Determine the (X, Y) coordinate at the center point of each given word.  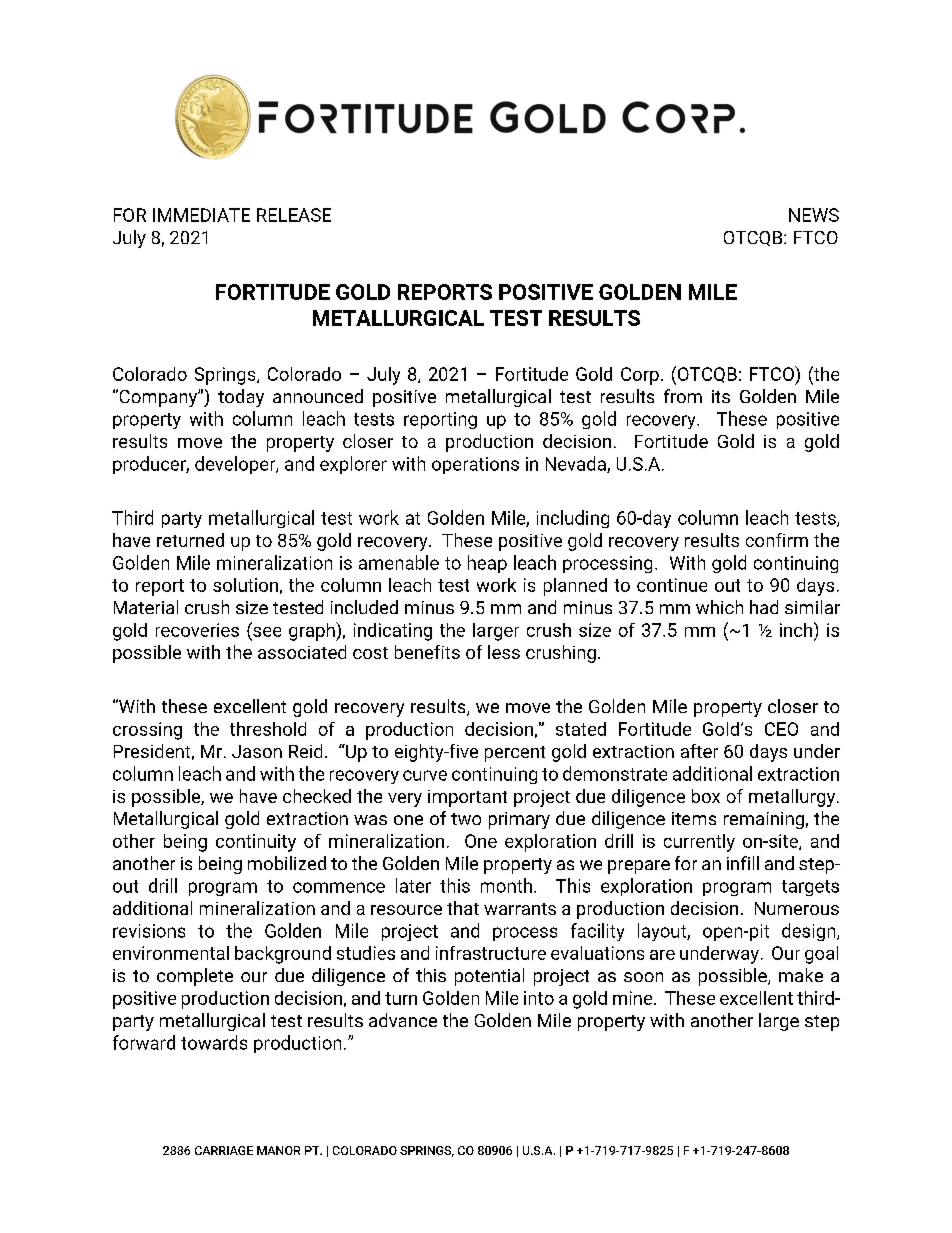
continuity (256, 843)
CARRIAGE (224, 1150)
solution (245, 585)
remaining (764, 820)
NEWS (814, 215)
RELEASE (294, 215)
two (466, 819)
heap (487, 564)
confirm (777, 540)
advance (403, 1020)
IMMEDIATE (201, 215)
